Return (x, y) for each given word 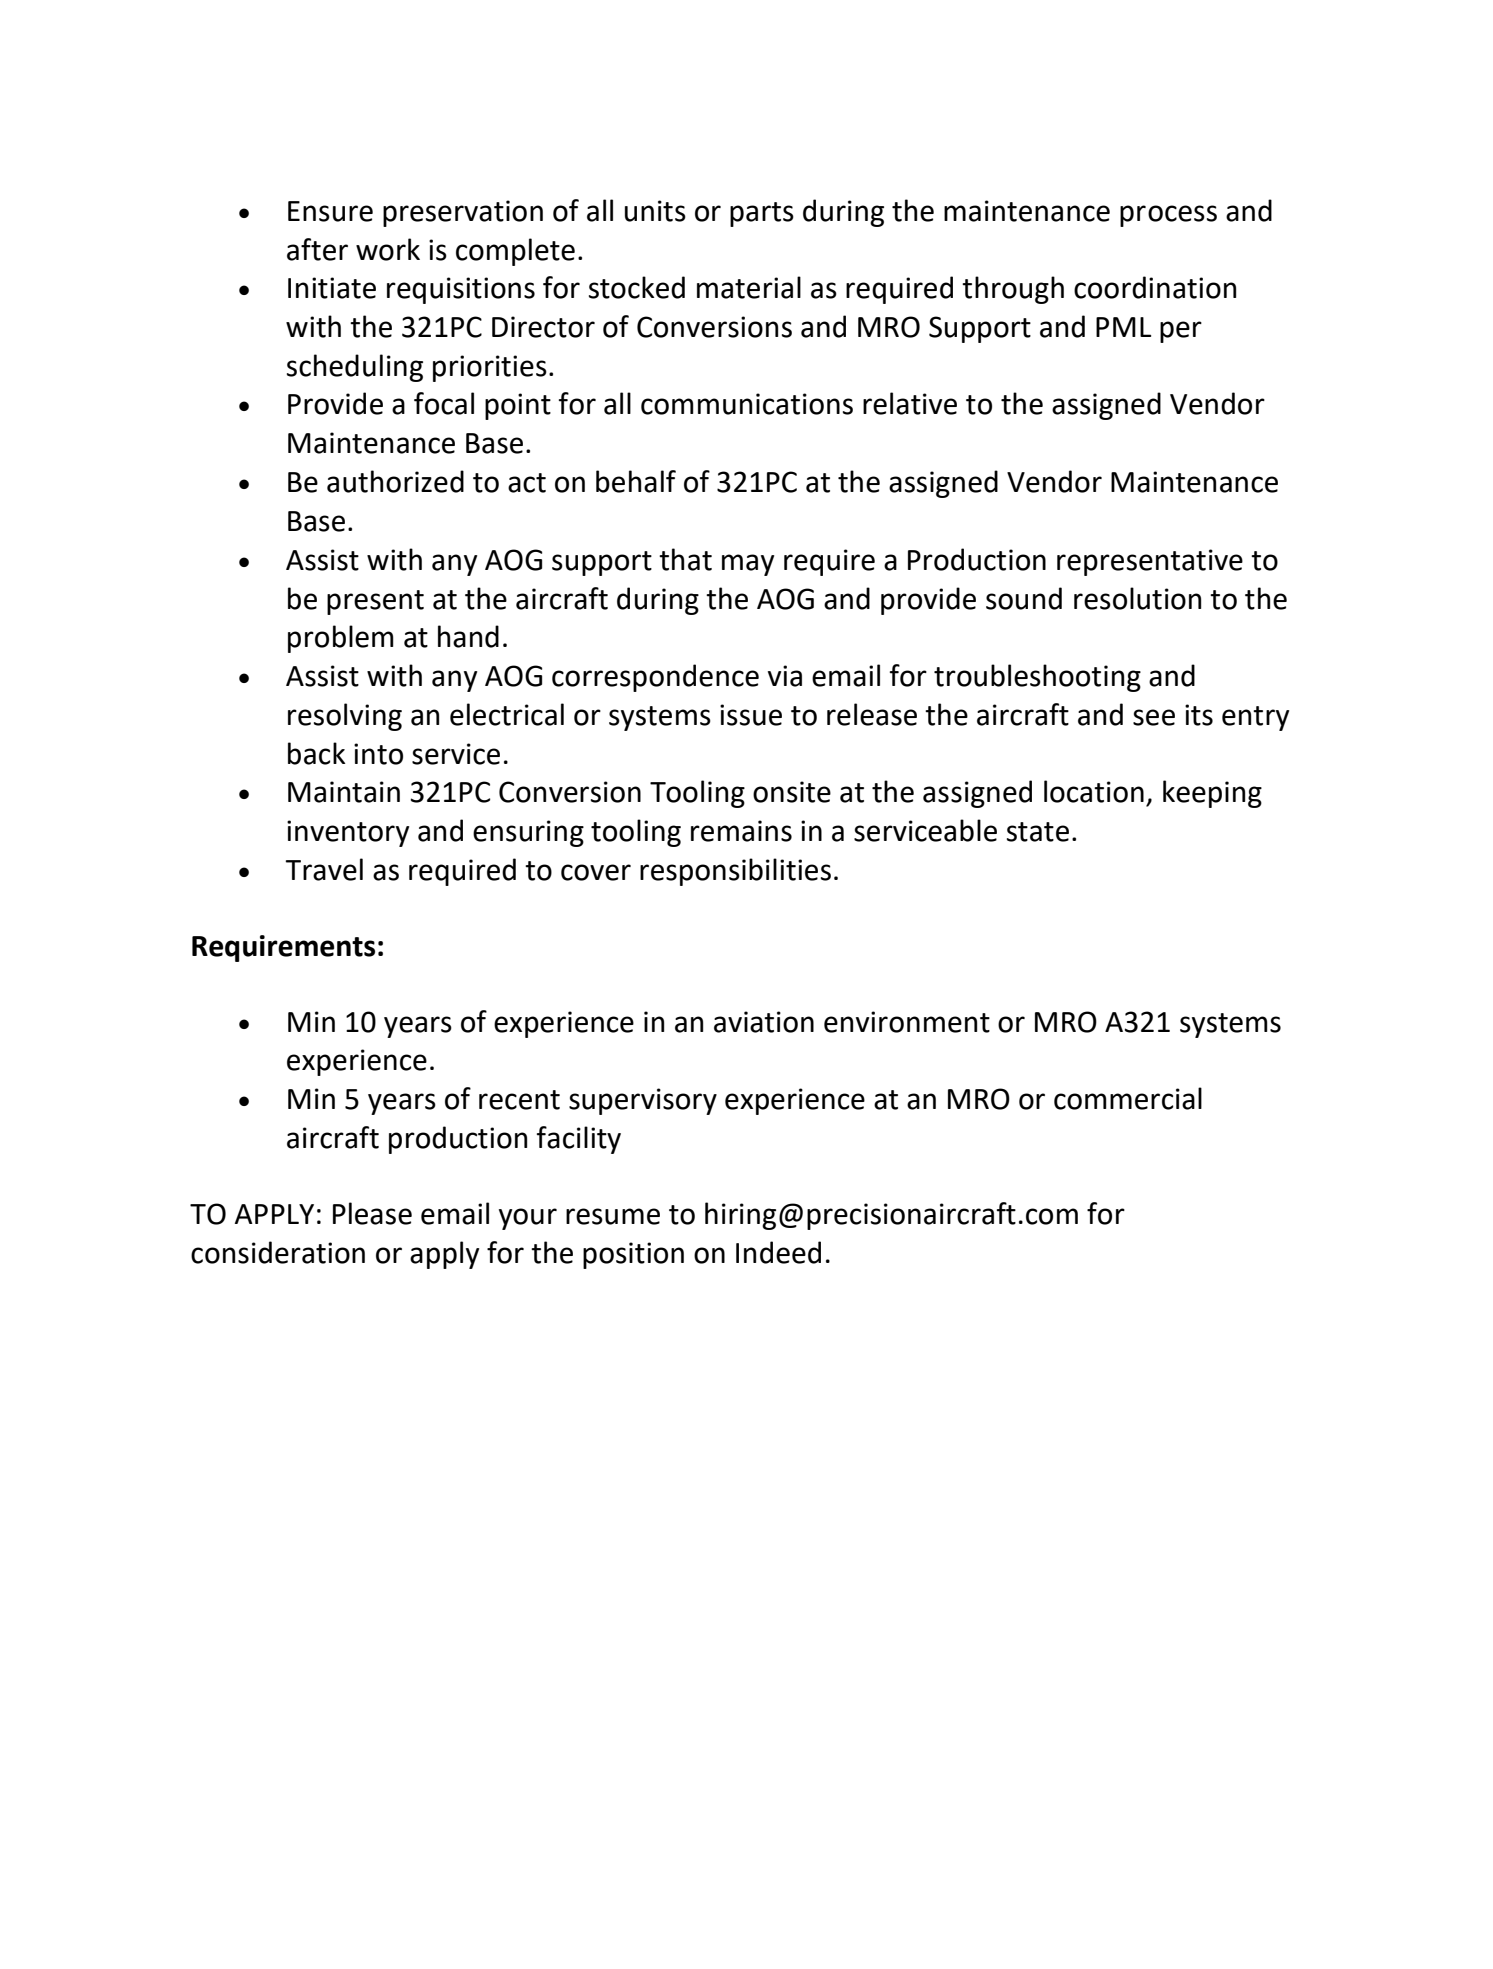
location (1094, 791)
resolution (1137, 598)
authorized (395, 481)
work (388, 249)
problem (341, 639)
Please (372, 1213)
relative (910, 403)
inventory (348, 833)
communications (747, 404)
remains (741, 831)
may (748, 565)
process (1168, 216)
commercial (1128, 1098)
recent (519, 1100)
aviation (764, 1022)
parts (762, 214)
